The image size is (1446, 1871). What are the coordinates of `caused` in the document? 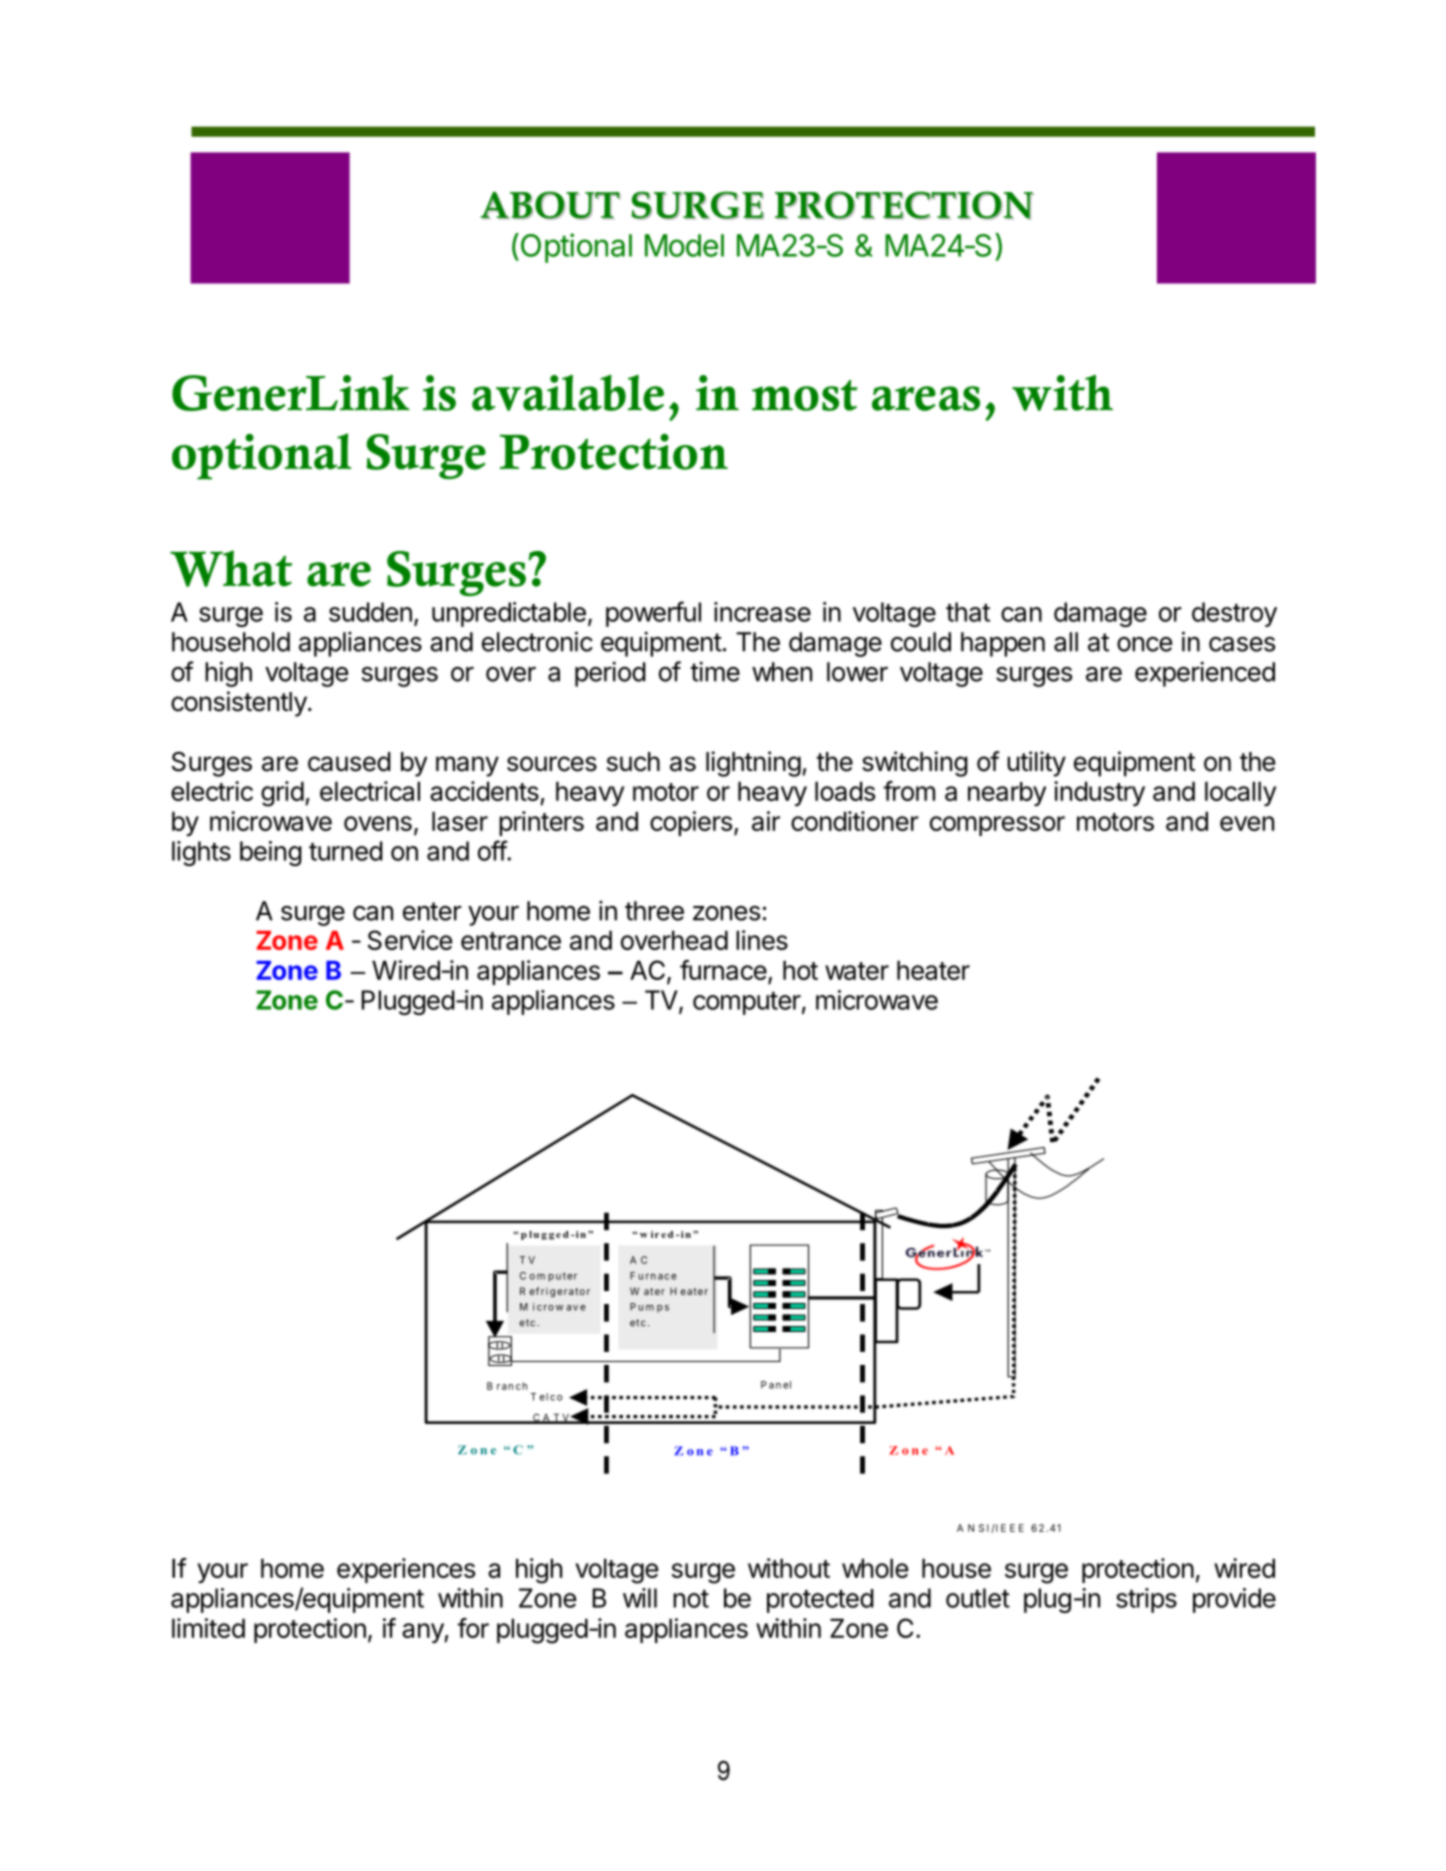 It's located at (349, 762).
